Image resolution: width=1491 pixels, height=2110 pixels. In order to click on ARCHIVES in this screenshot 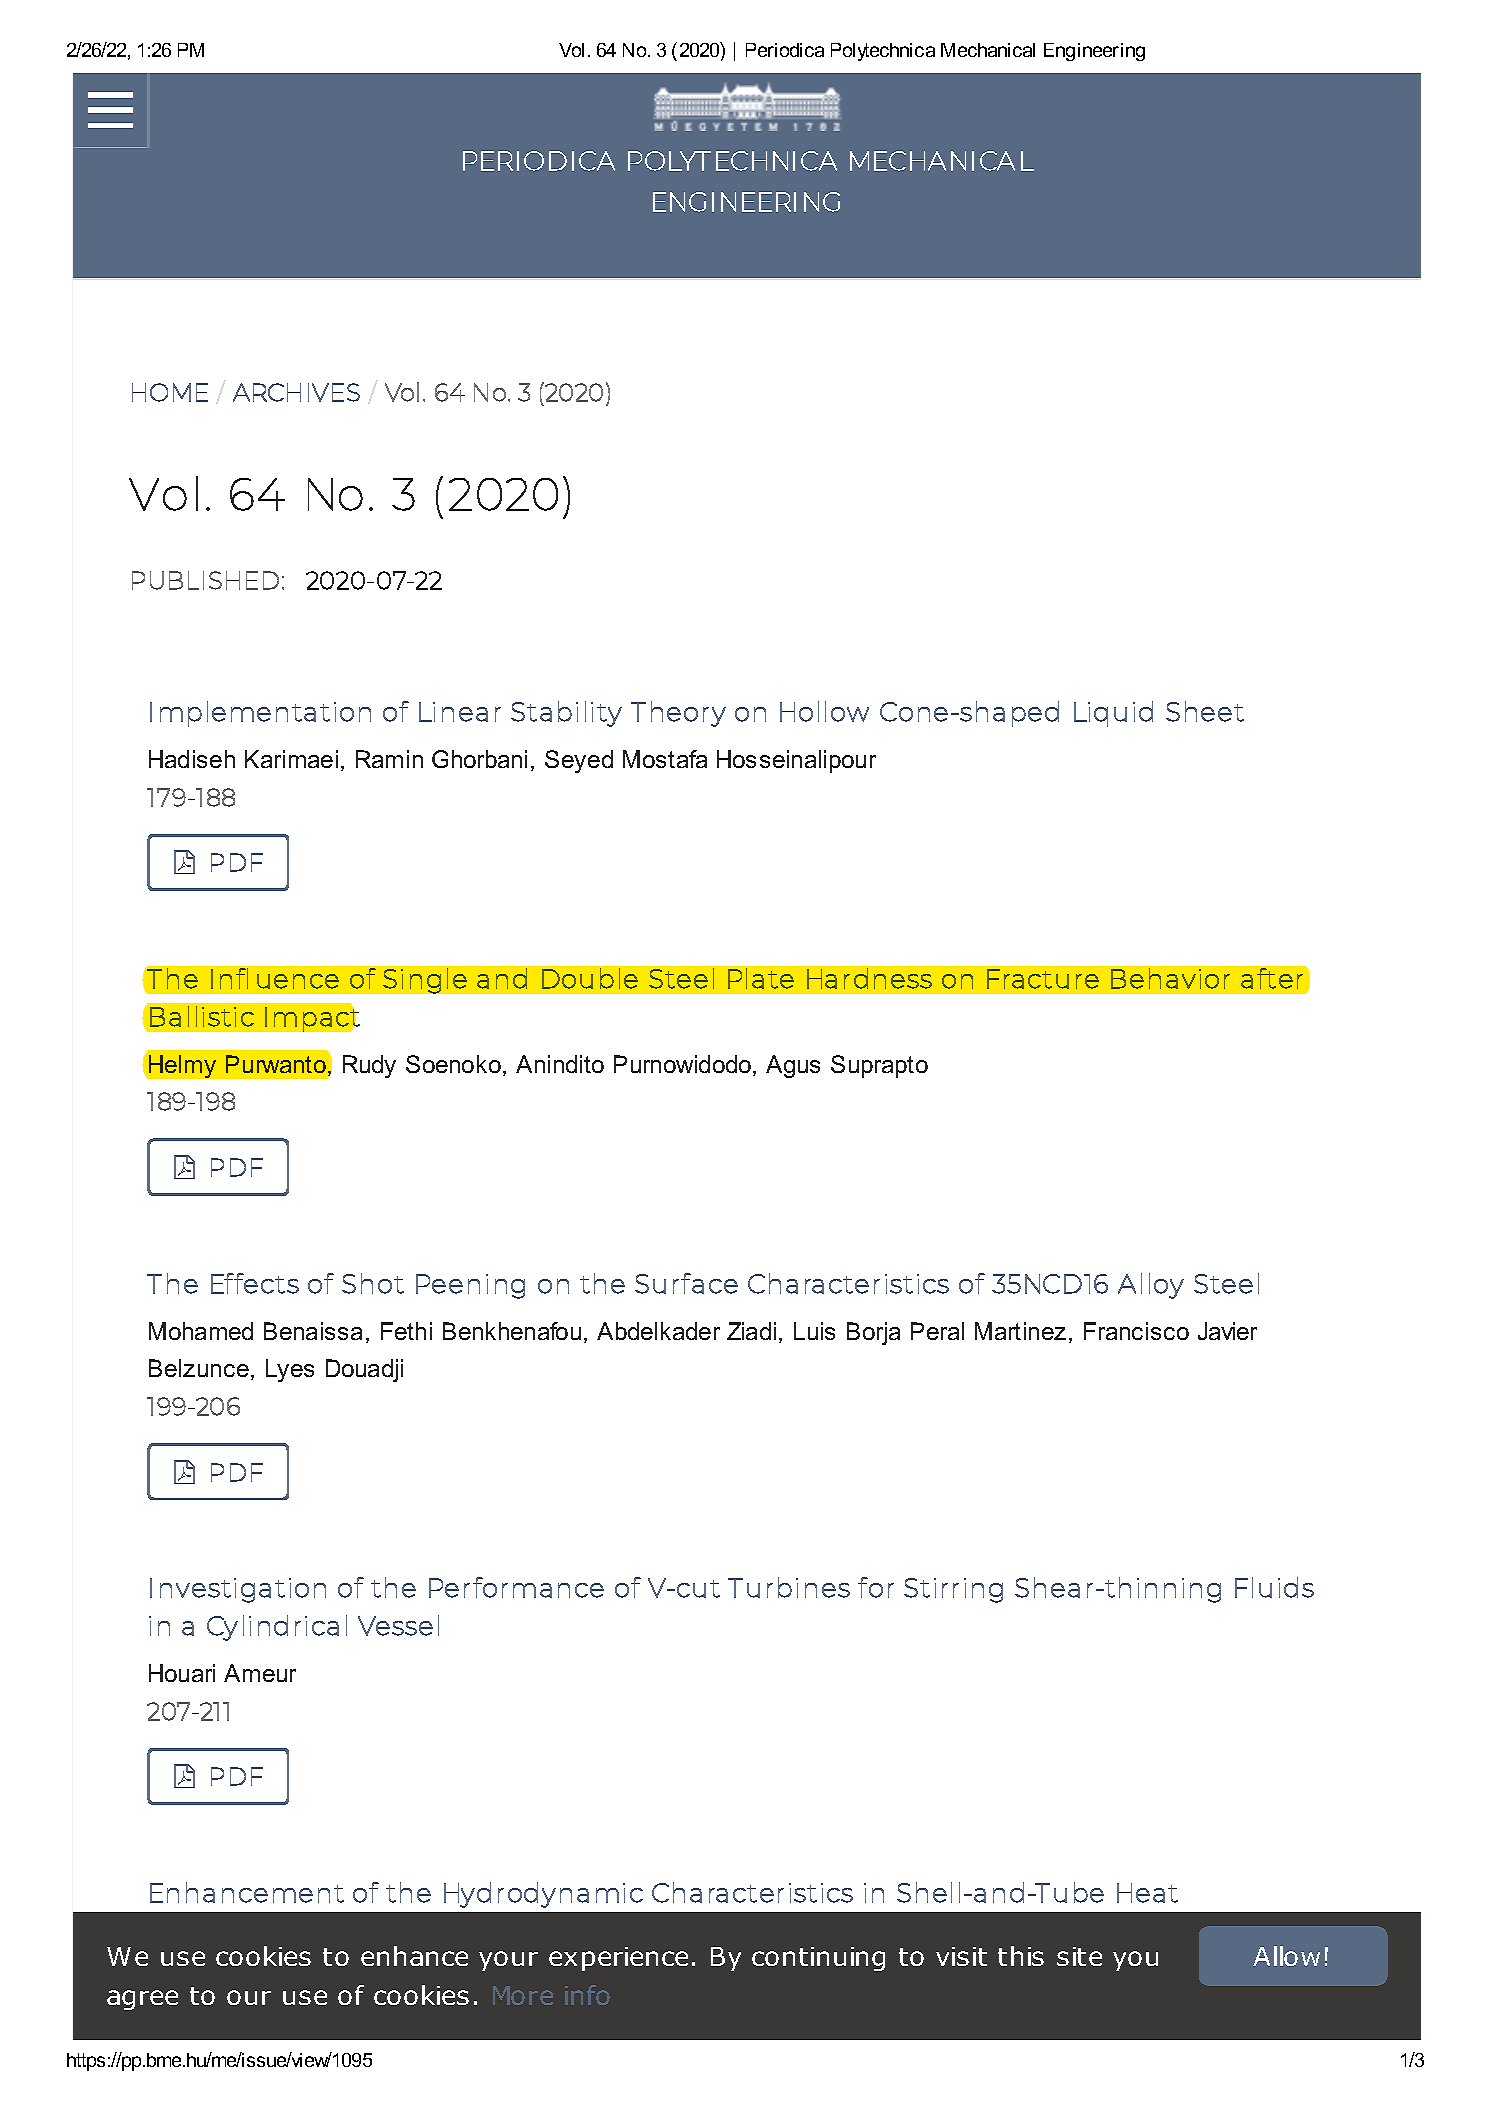, I will do `click(296, 392)`.
